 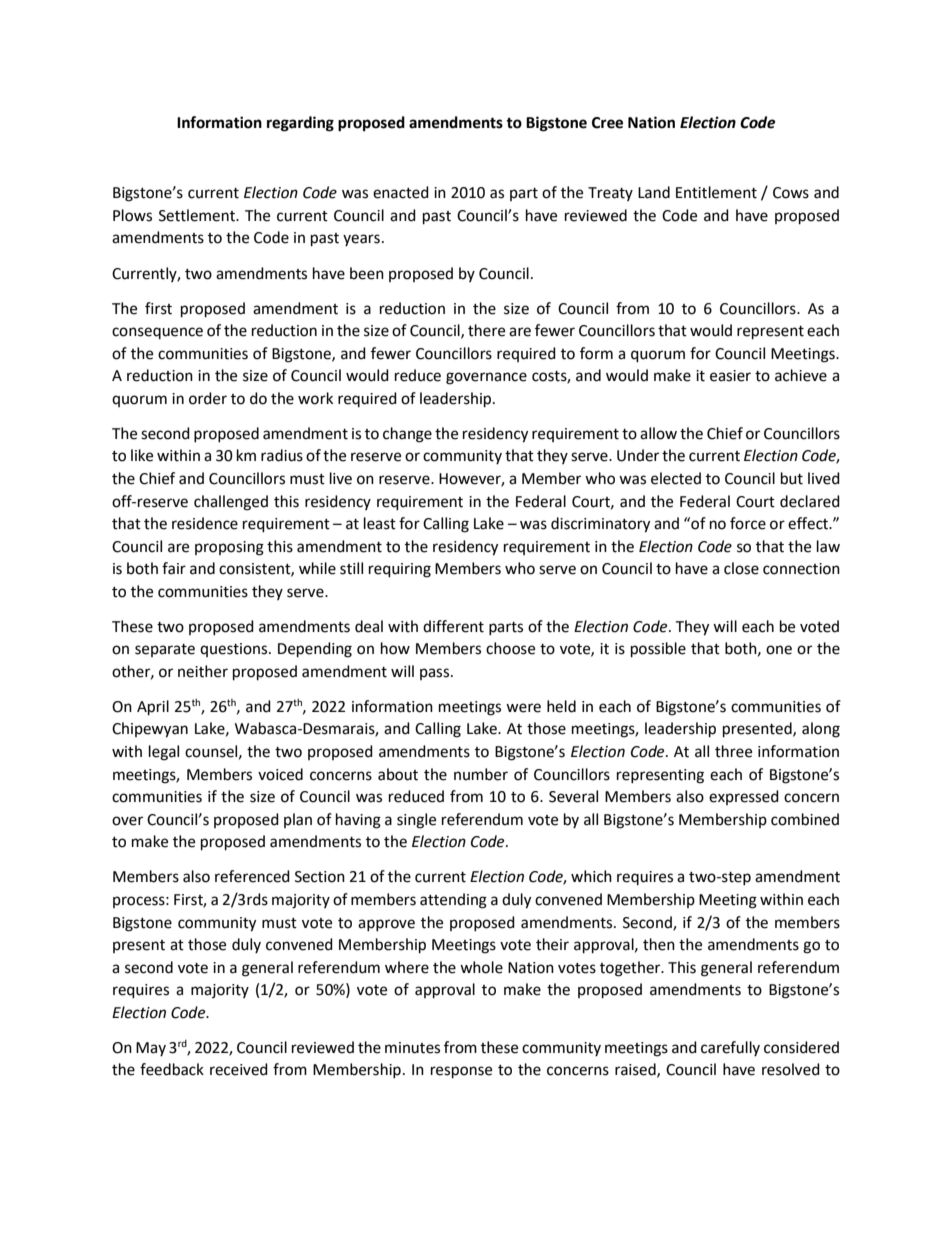 I want to click on different, so click(x=453, y=626).
